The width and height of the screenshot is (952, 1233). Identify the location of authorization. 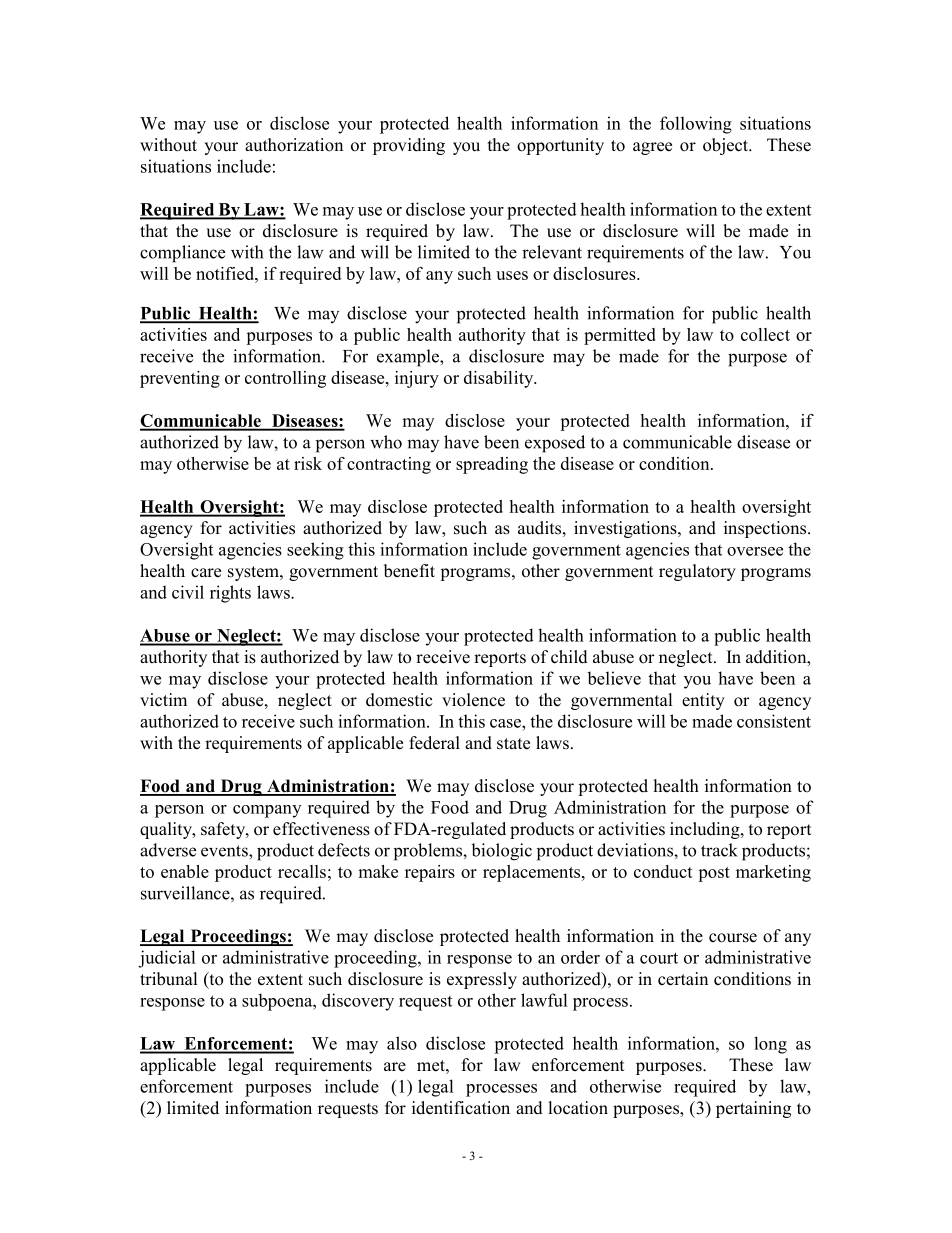
(294, 145).
